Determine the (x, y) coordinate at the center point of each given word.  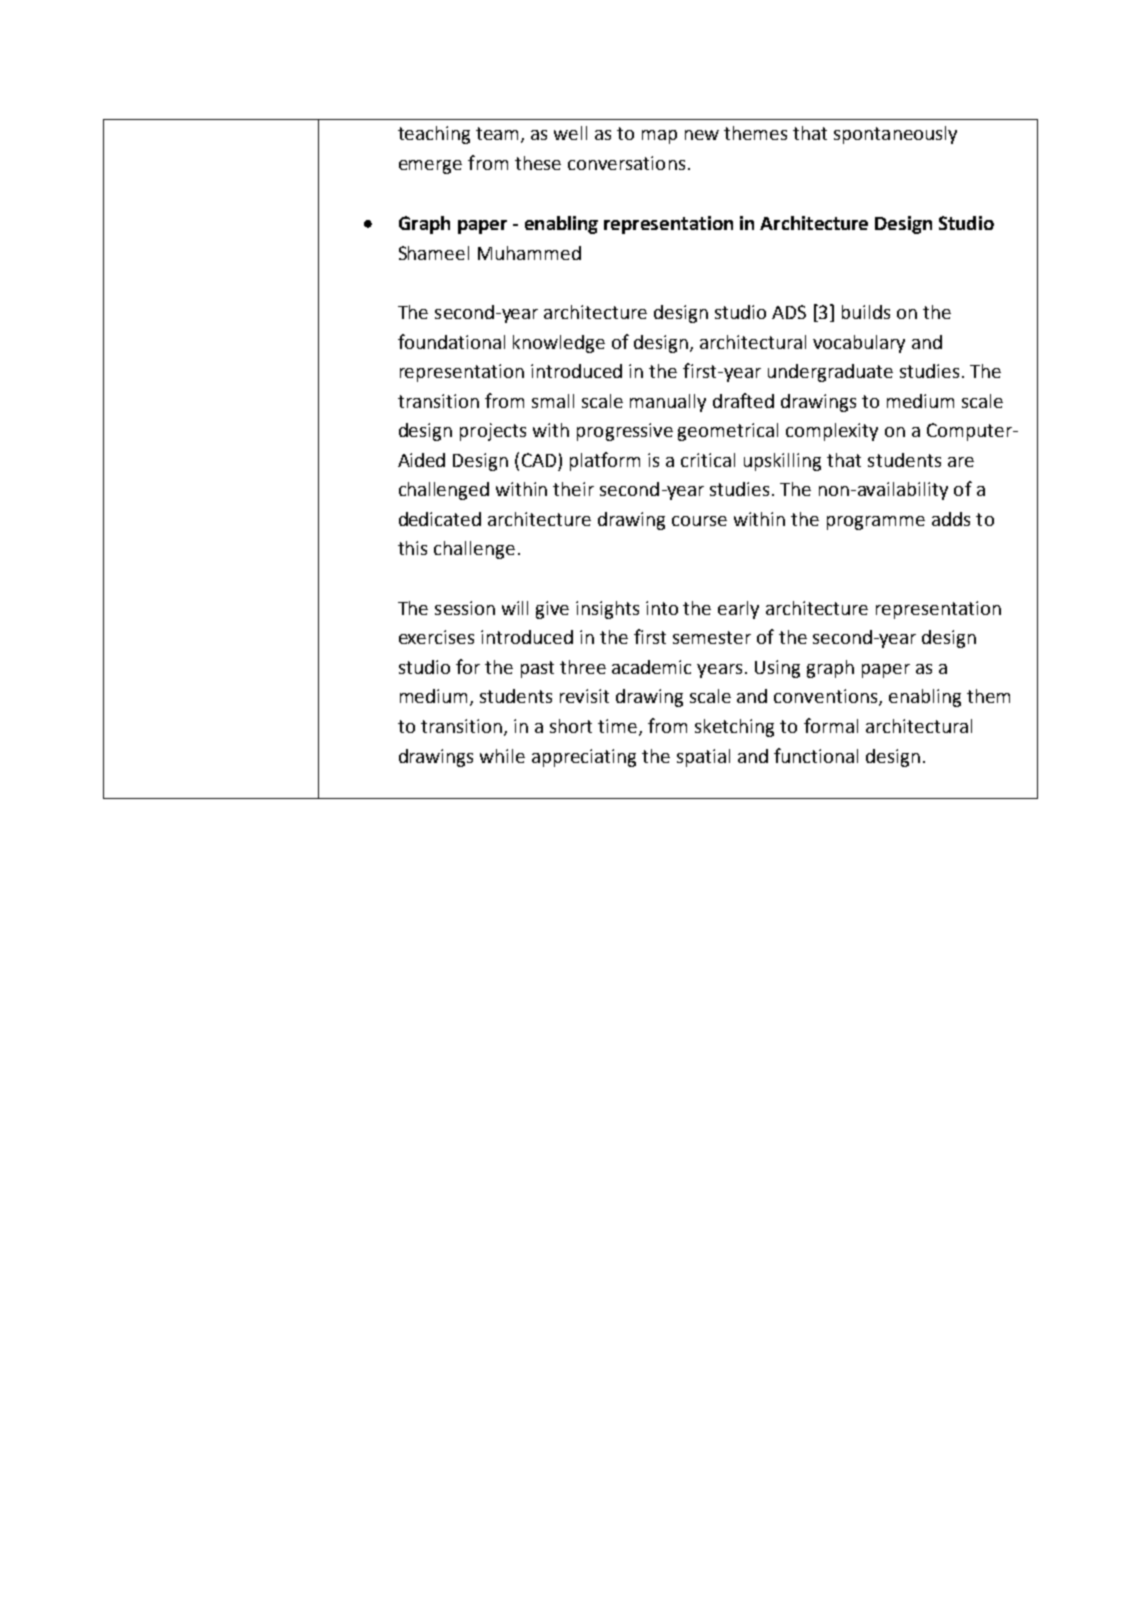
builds (866, 312)
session (465, 608)
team (499, 135)
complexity (832, 432)
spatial (703, 758)
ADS (789, 312)
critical (708, 460)
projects (493, 432)
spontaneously (895, 135)
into (662, 608)
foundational (451, 341)
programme (876, 523)
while (502, 756)
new (702, 135)
